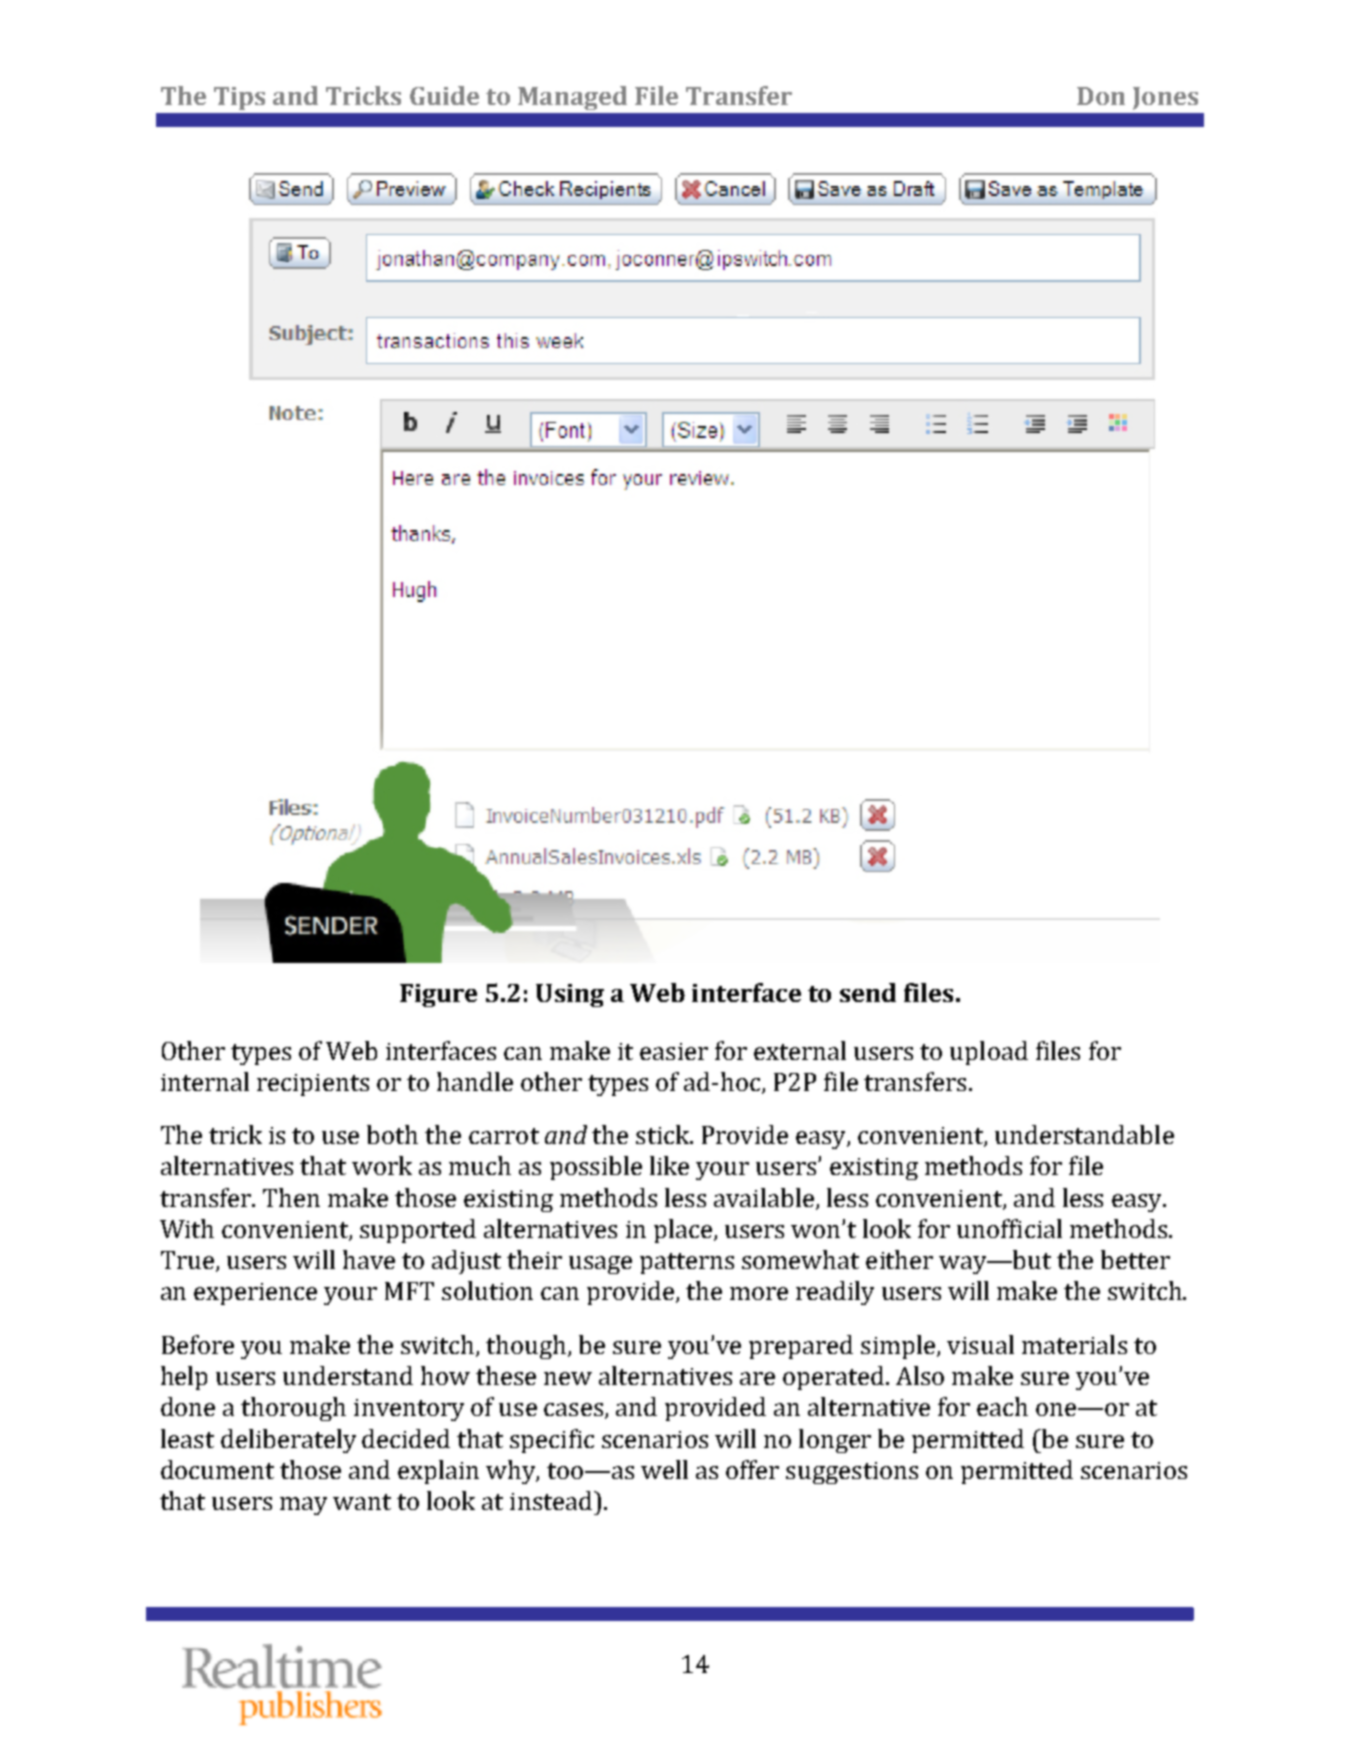 The height and width of the screenshot is (1759, 1360). I want to click on each, so click(1002, 1406).
